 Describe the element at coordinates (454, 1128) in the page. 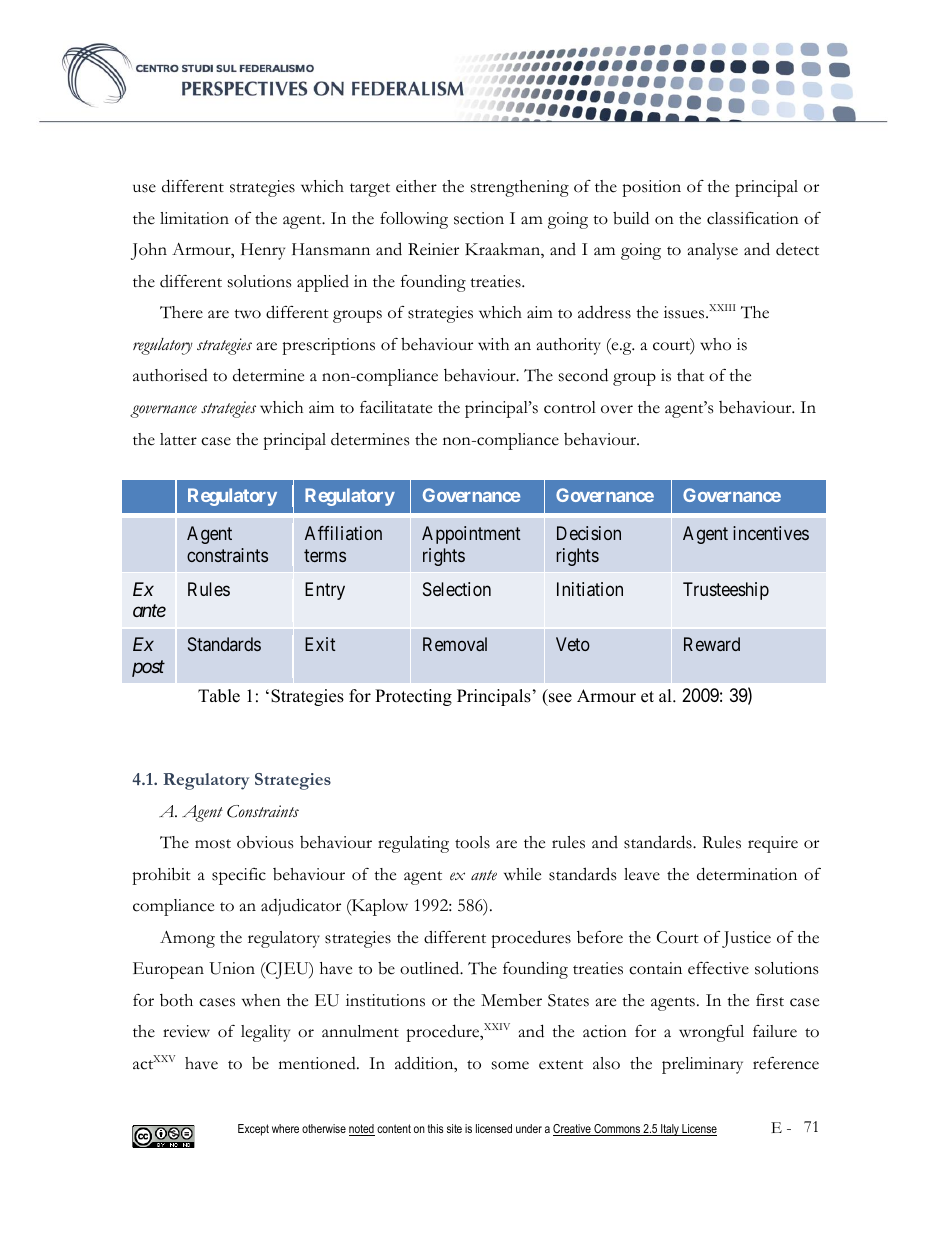

I see `site` at that location.
